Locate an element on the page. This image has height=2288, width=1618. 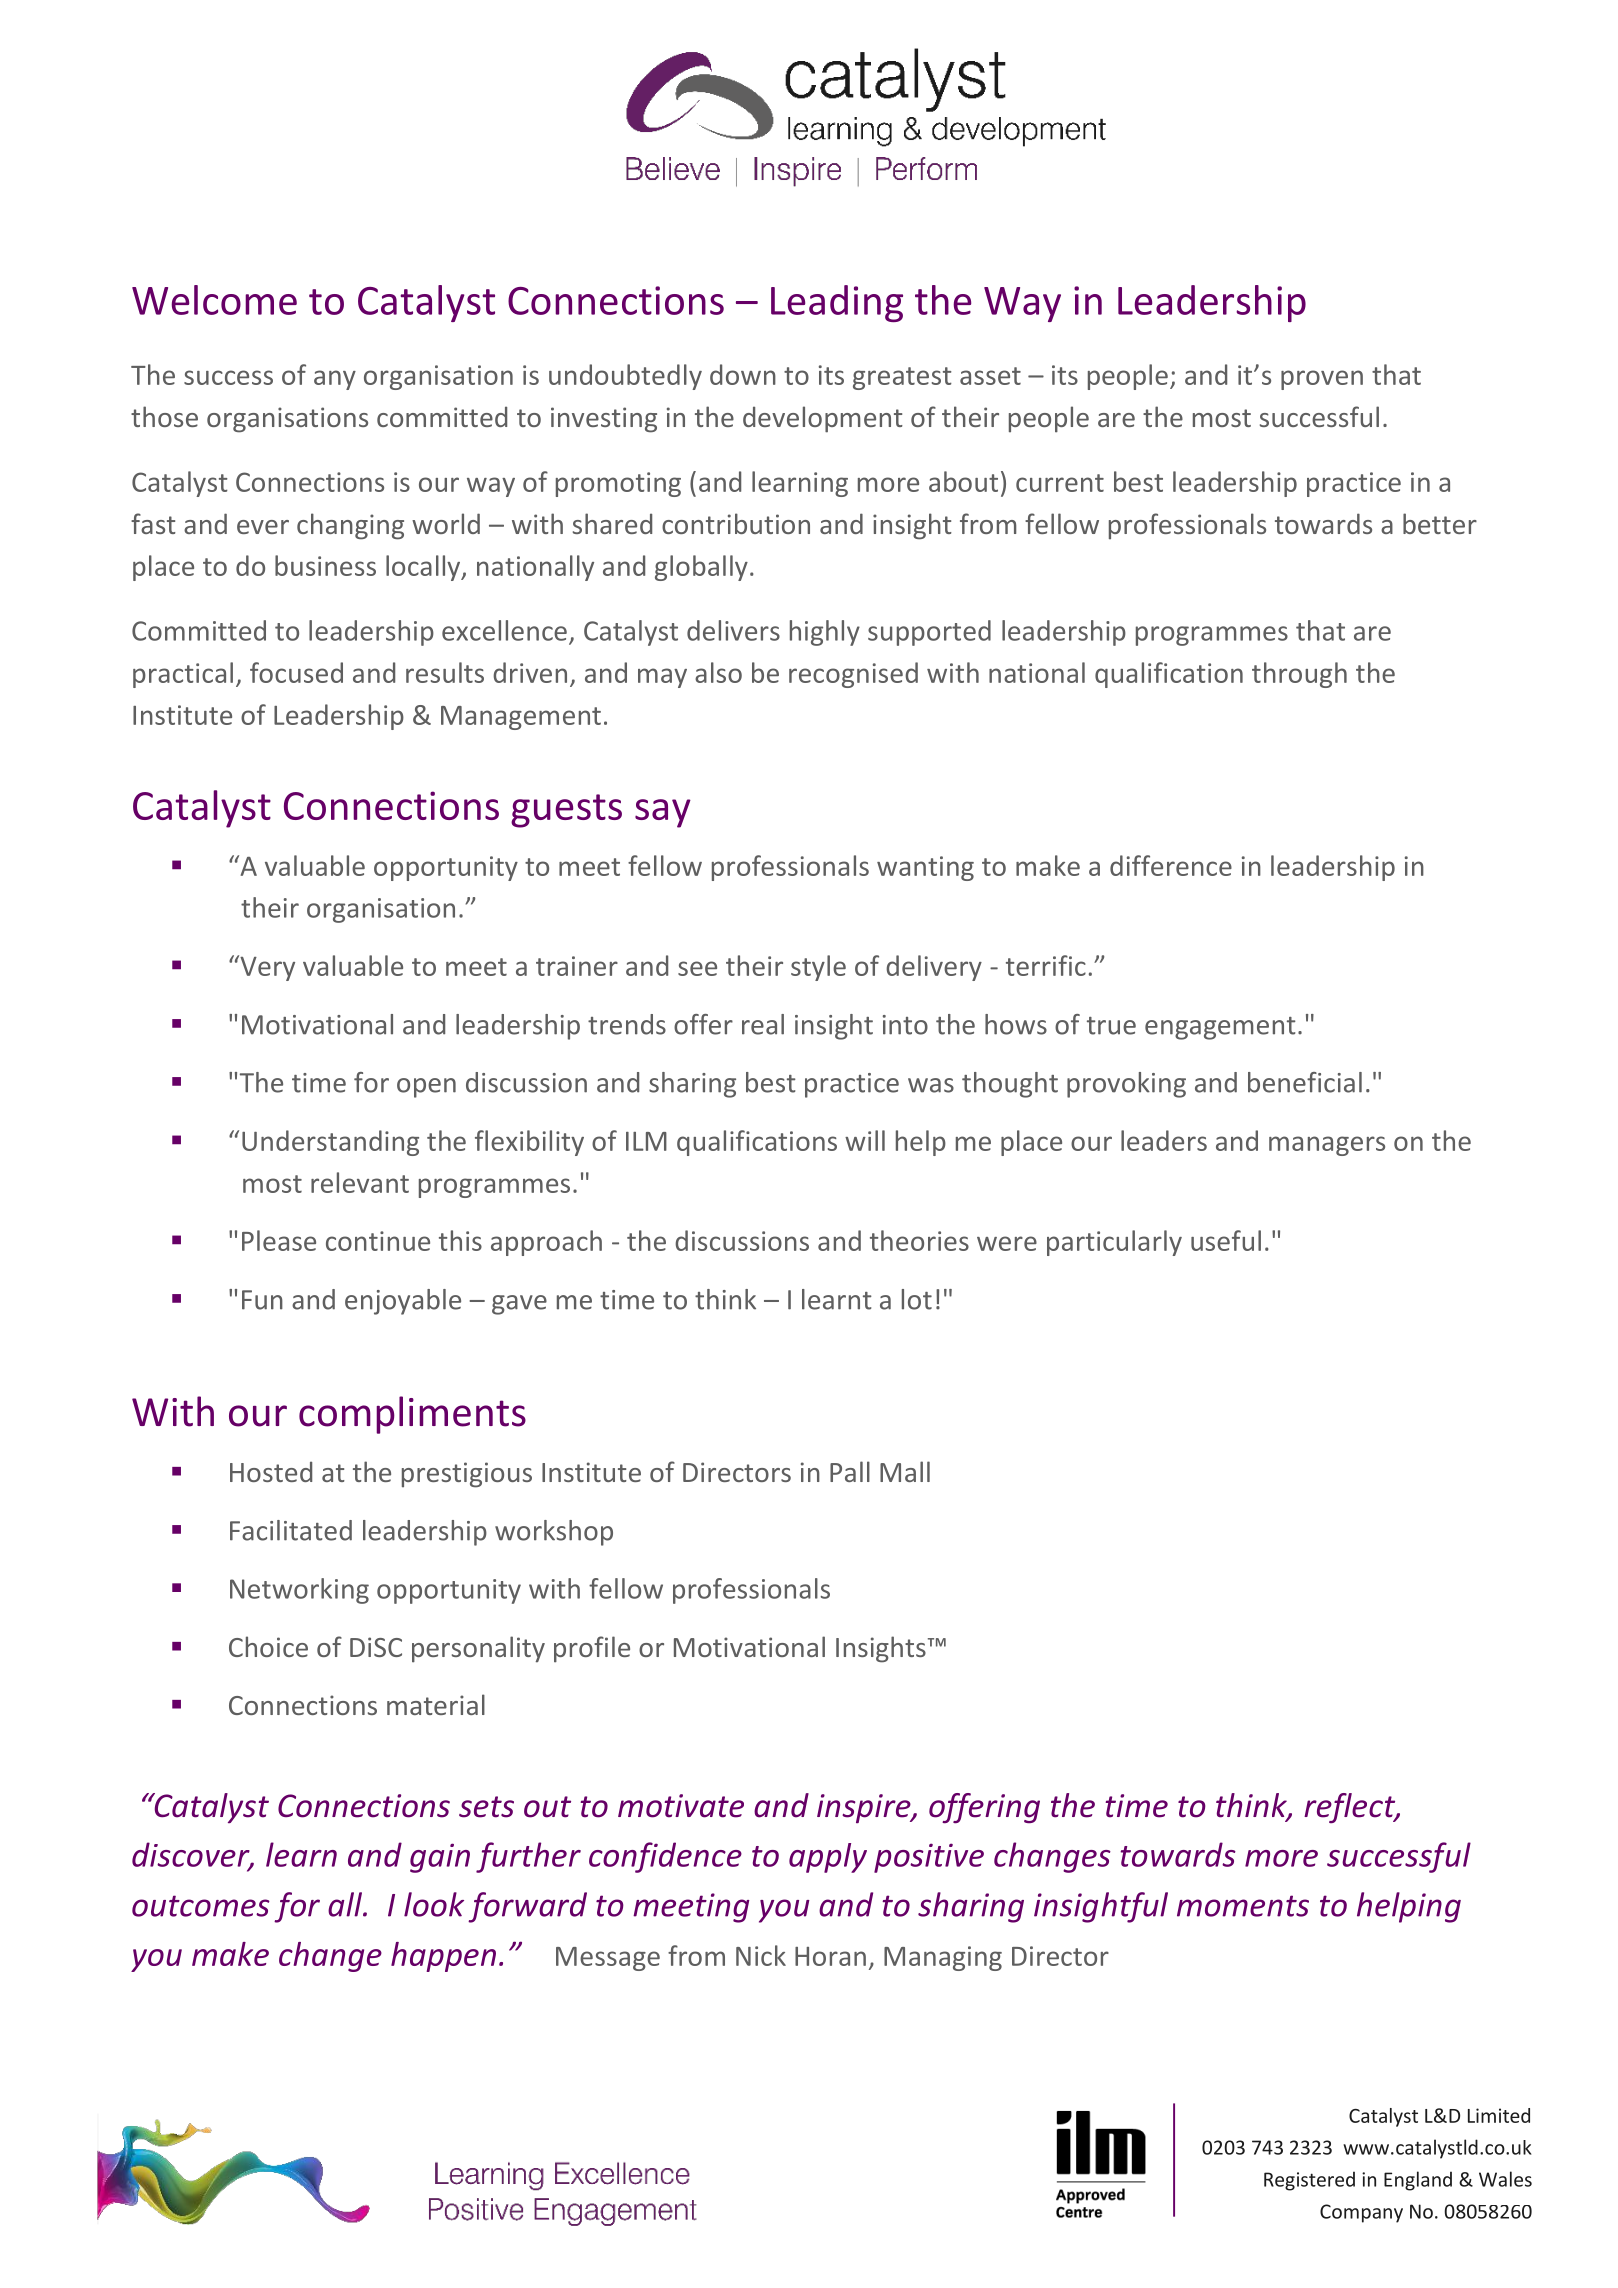
Pall is located at coordinates (850, 1471).
